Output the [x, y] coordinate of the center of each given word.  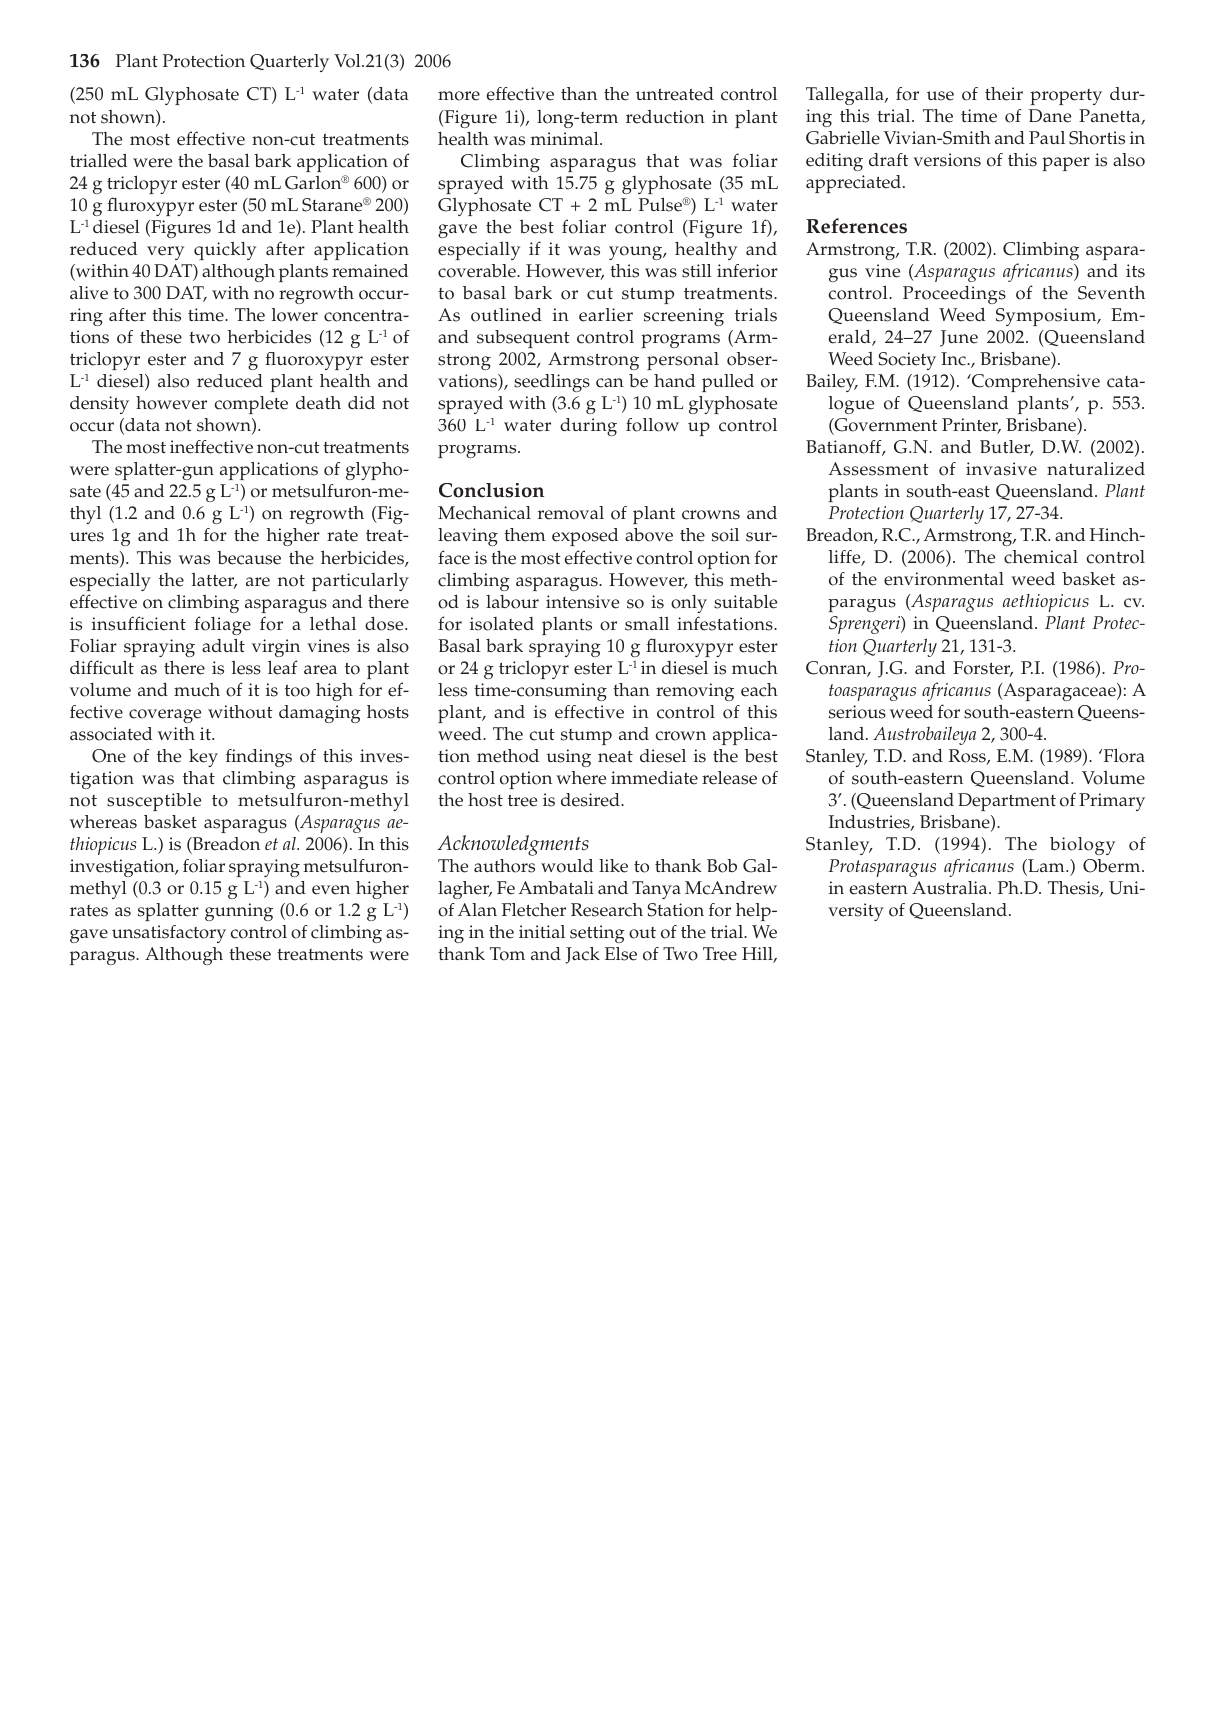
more [459, 96]
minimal [565, 138]
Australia [951, 888]
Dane [1050, 116]
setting [597, 934]
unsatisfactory [169, 934]
